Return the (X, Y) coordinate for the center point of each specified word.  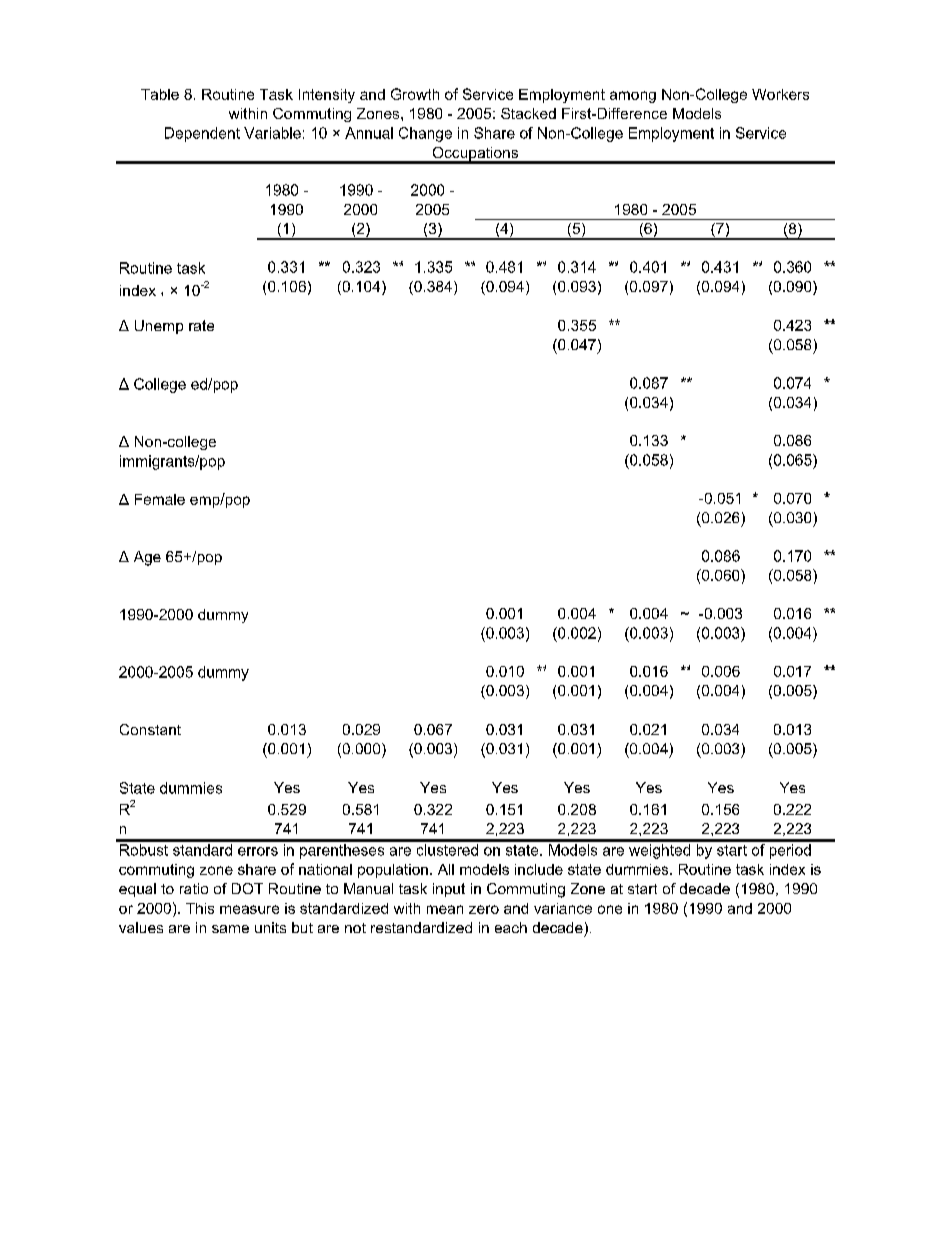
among (633, 97)
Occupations (475, 155)
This (200, 908)
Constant (150, 729)
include (539, 869)
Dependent (202, 134)
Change (425, 134)
